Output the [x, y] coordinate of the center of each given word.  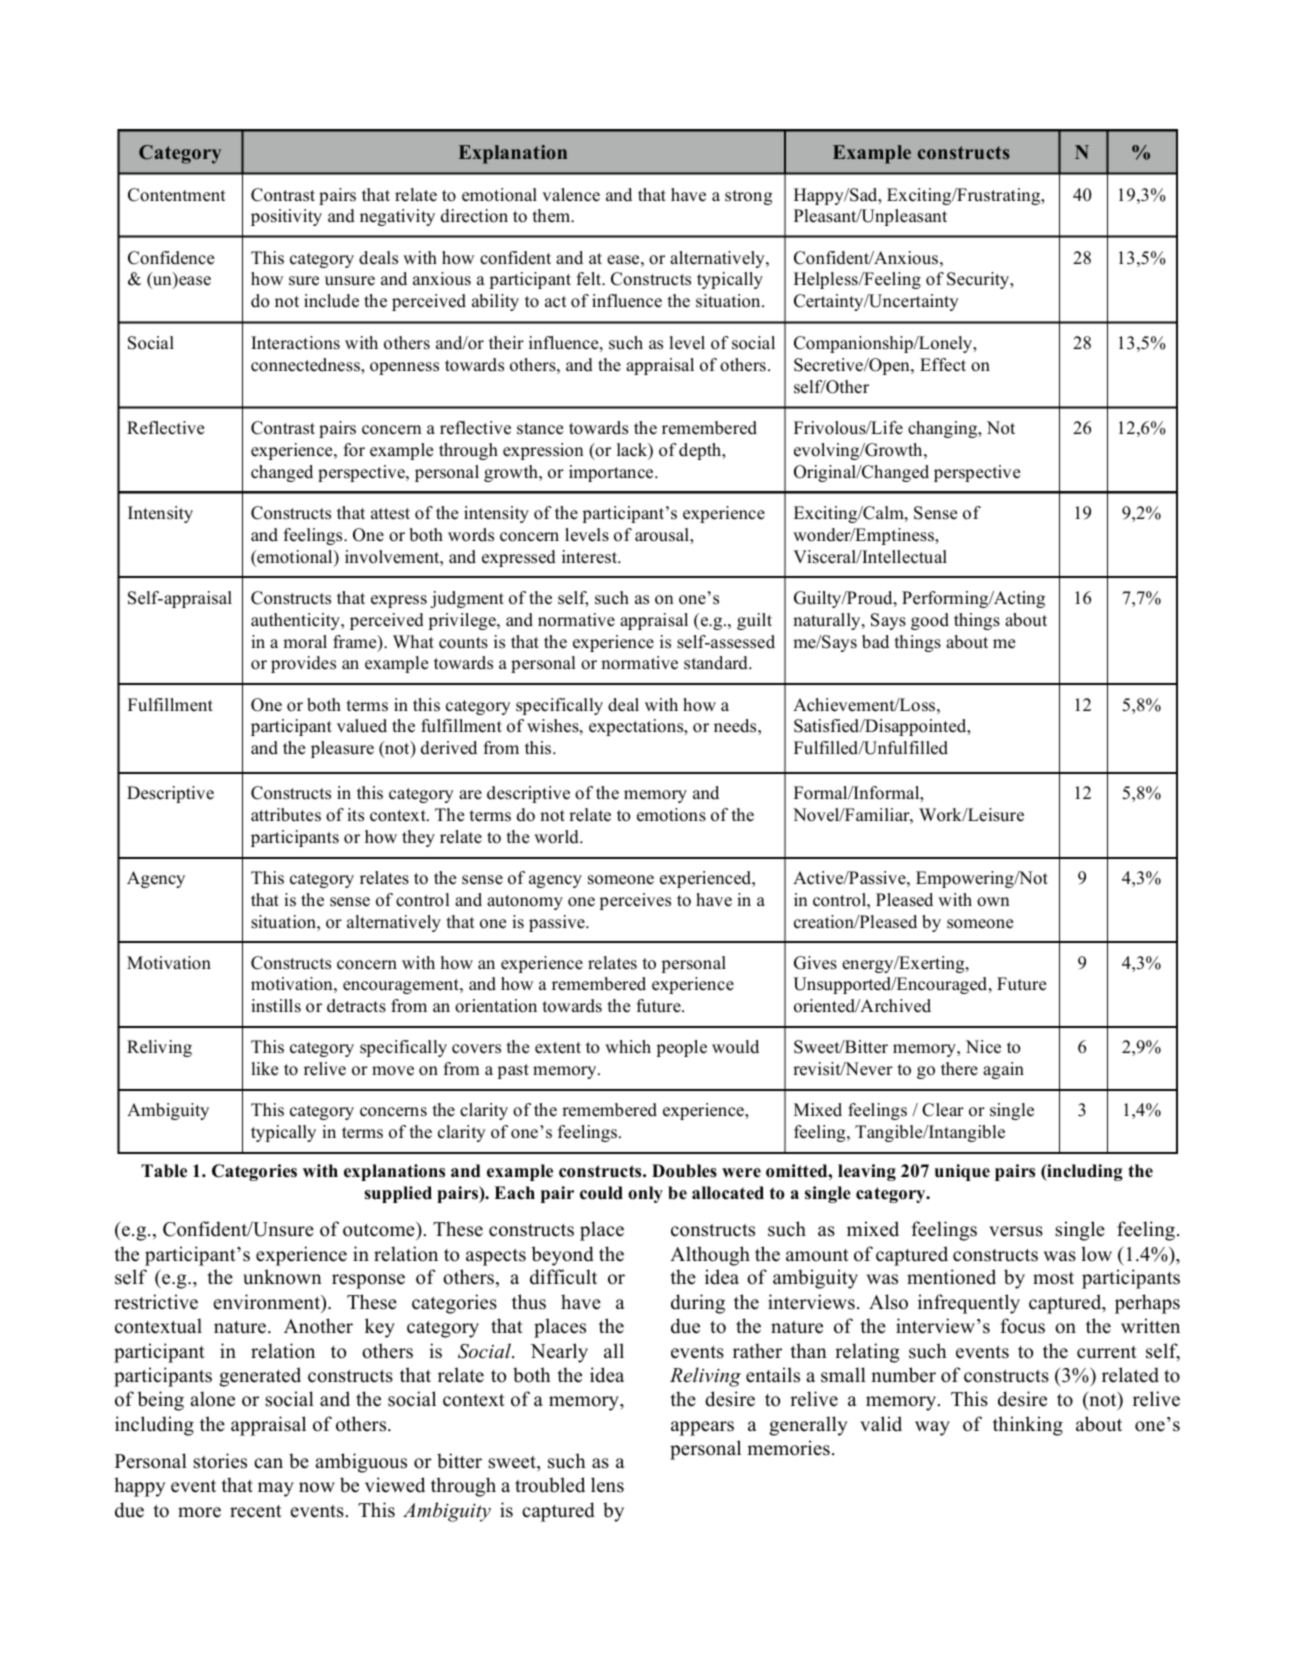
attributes [286, 815]
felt [589, 279]
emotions [671, 815]
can [268, 1463]
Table [164, 1171]
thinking [1028, 1426]
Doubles [684, 1171]
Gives [815, 963]
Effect [943, 365]
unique [962, 1172]
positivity [286, 217]
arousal [663, 535]
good [930, 621]
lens [607, 1485]
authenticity [296, 621]
